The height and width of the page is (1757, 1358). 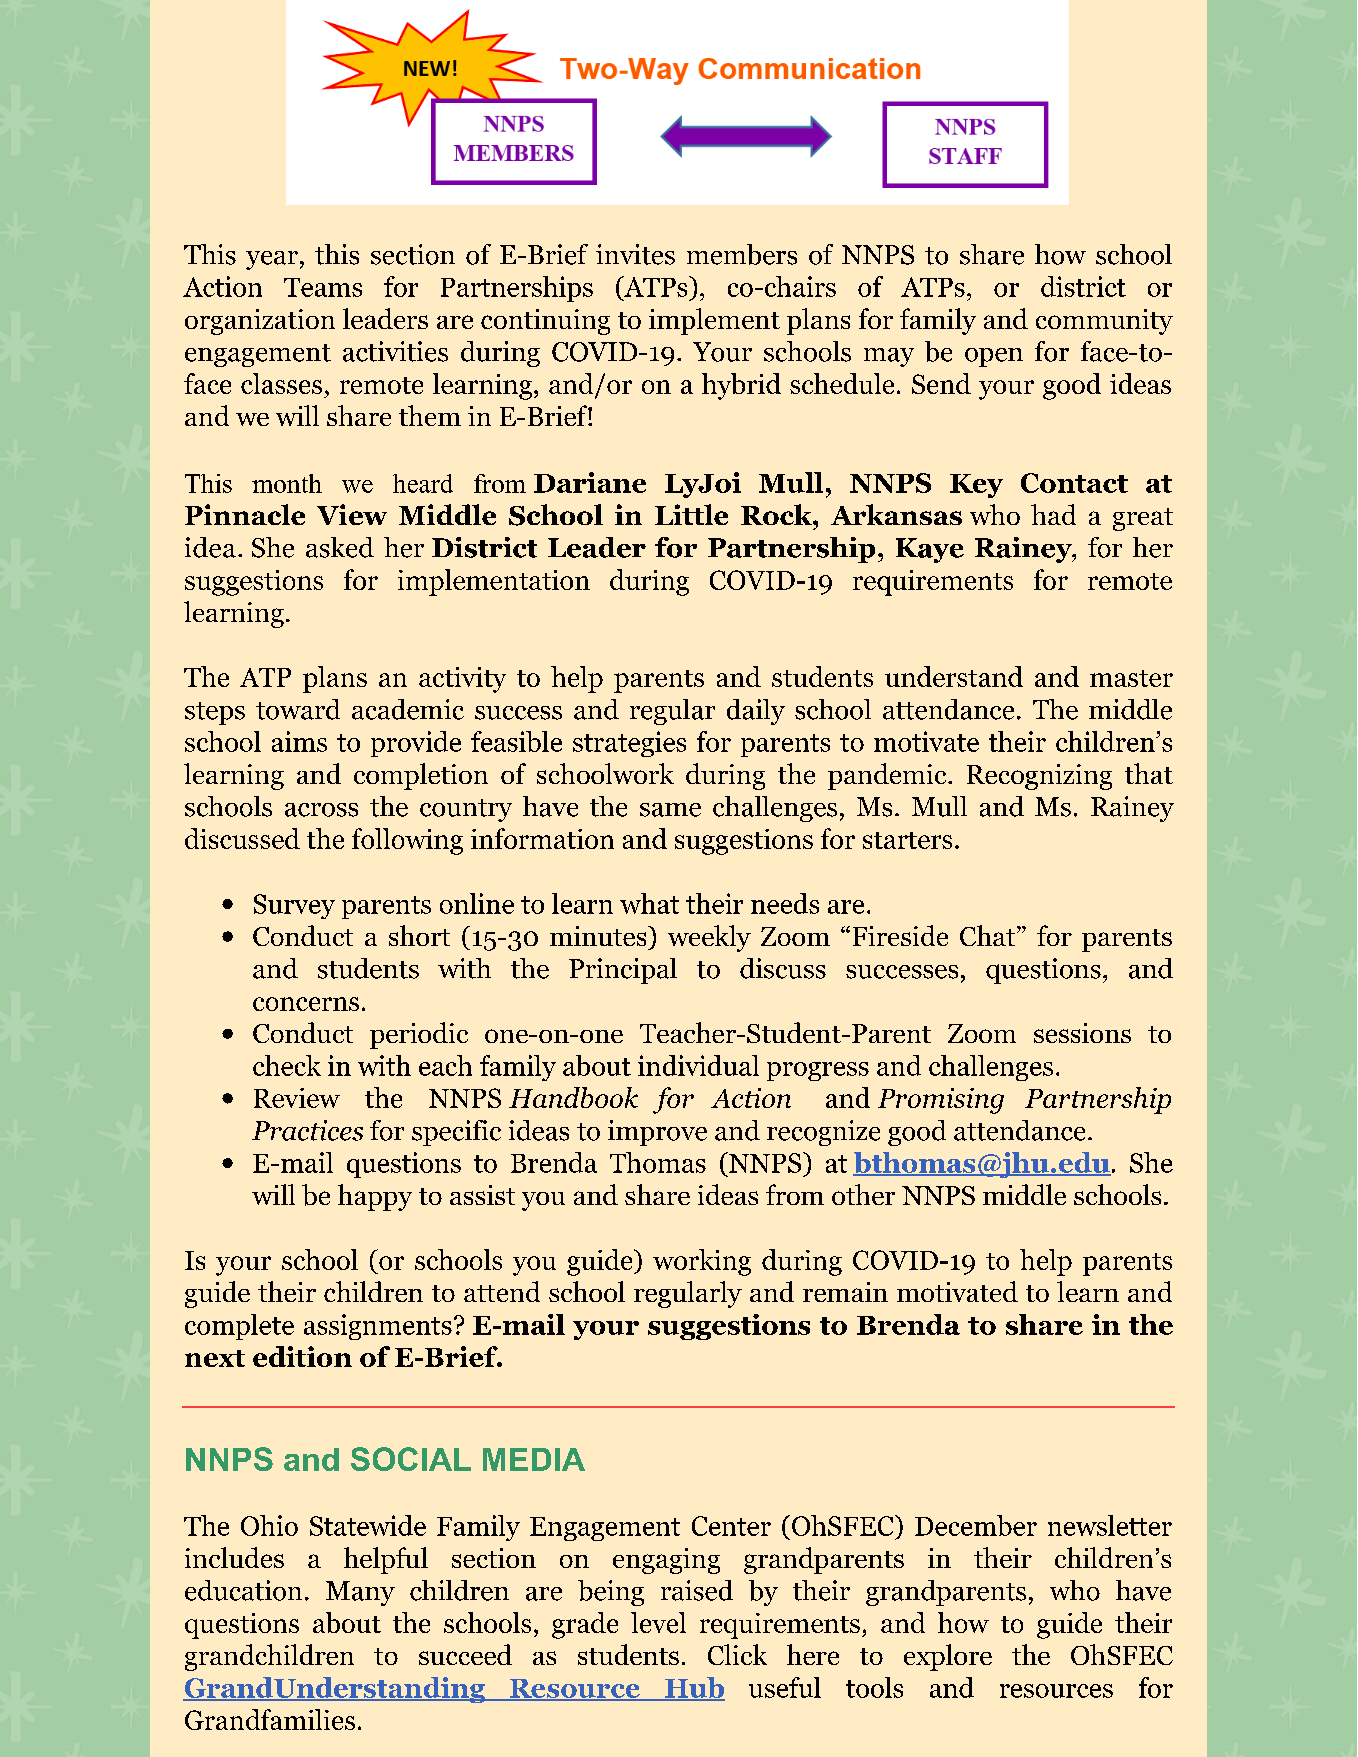 What do you see at coordinates (375, 1197) in the page?
I see `happy` at bounding box center [375, 1197].
